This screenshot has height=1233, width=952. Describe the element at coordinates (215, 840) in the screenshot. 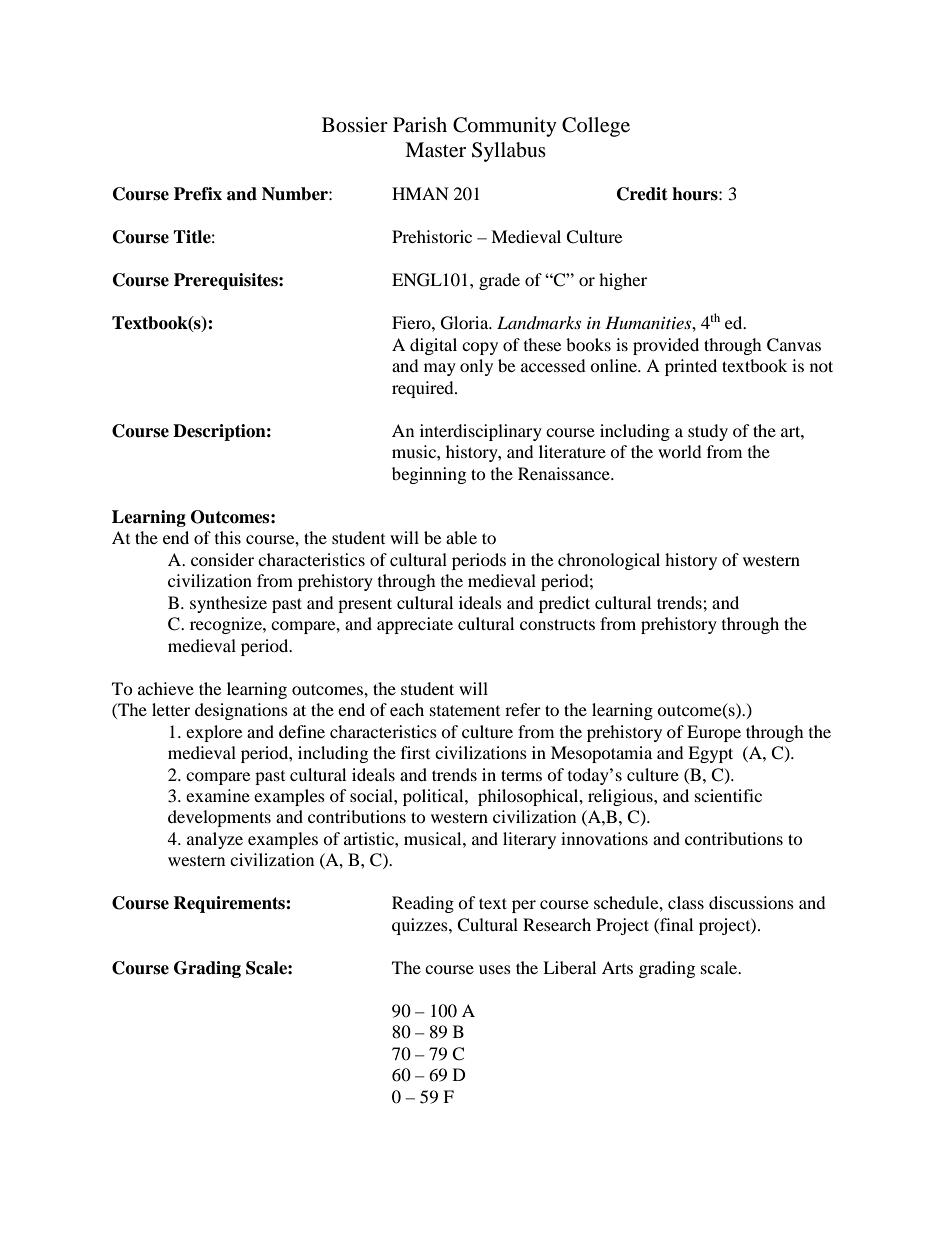

I see `analyze` at that location.
